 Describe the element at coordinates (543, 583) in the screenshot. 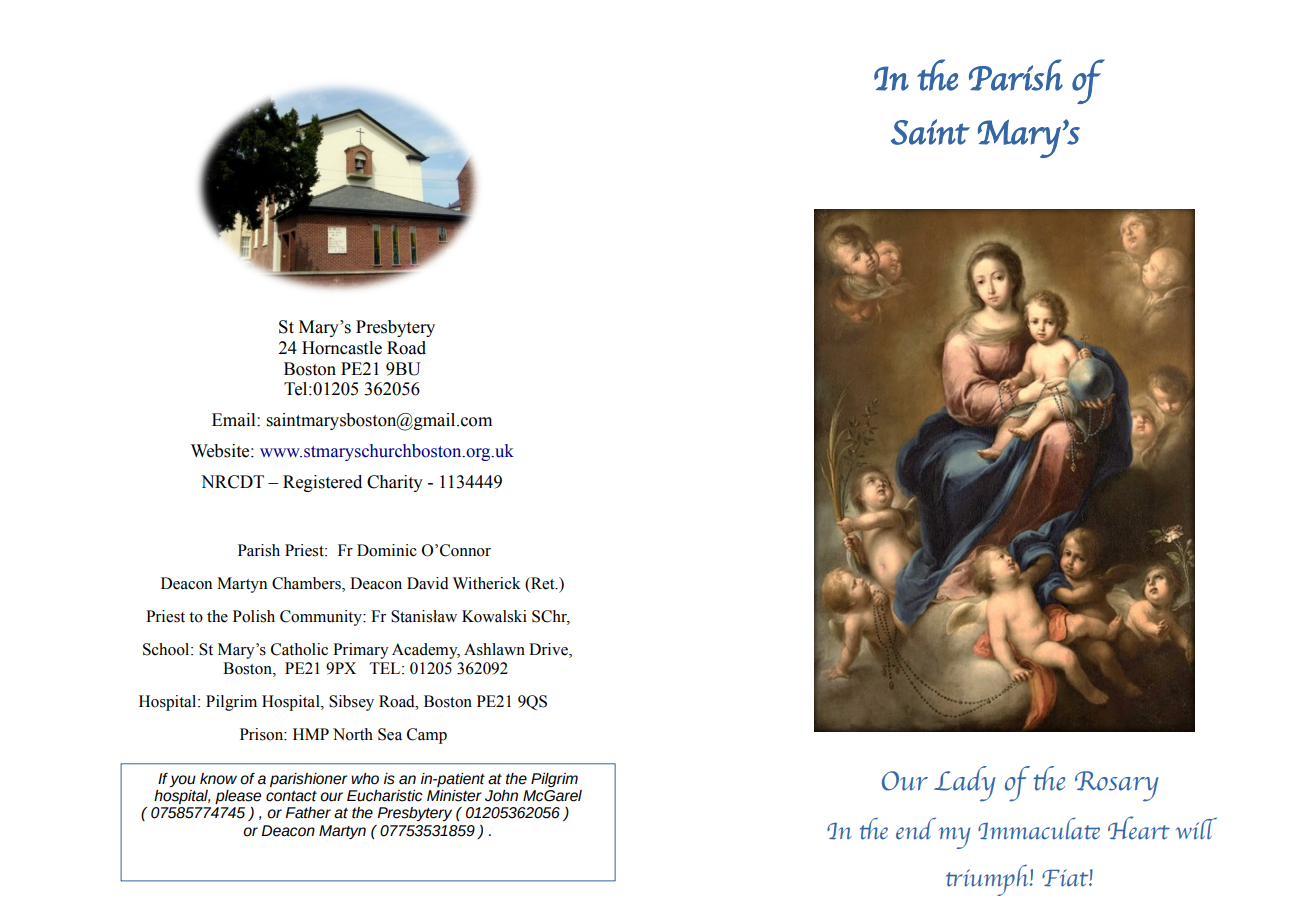

I see `Ret` at that location.
